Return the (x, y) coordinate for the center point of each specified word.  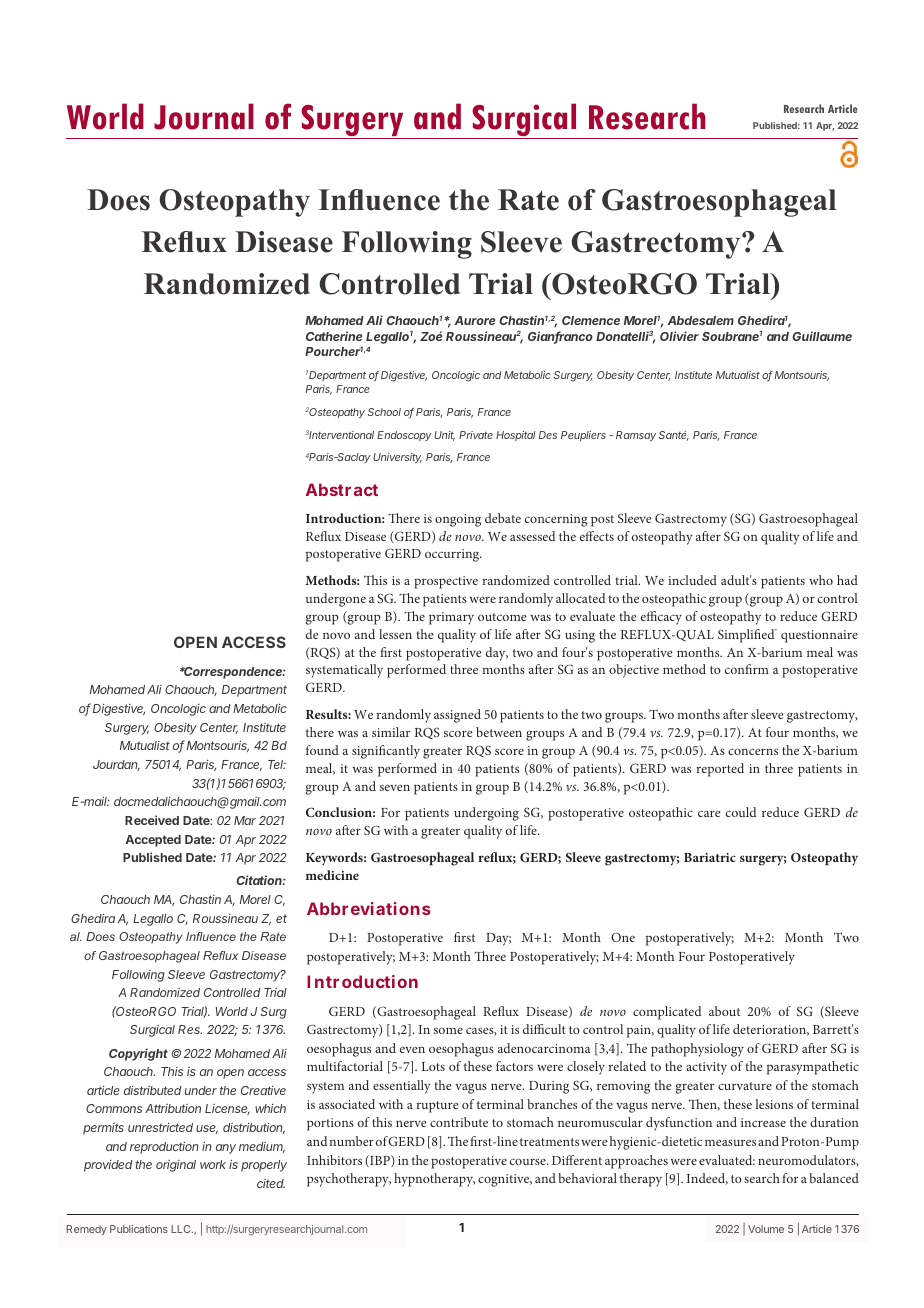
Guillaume (822, 336)
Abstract (342, 489)
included (692, 580)
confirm (747, 669)
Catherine (334, 336)
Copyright (138, 1054)
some (448, 1030)
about (724, 1011)
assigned (457, 716)
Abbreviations (369, 908)
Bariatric (710, 857)
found (322, 750)
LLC (182, 1229)
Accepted (153, 841)
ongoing (458, 520)
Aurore (474, 320)
